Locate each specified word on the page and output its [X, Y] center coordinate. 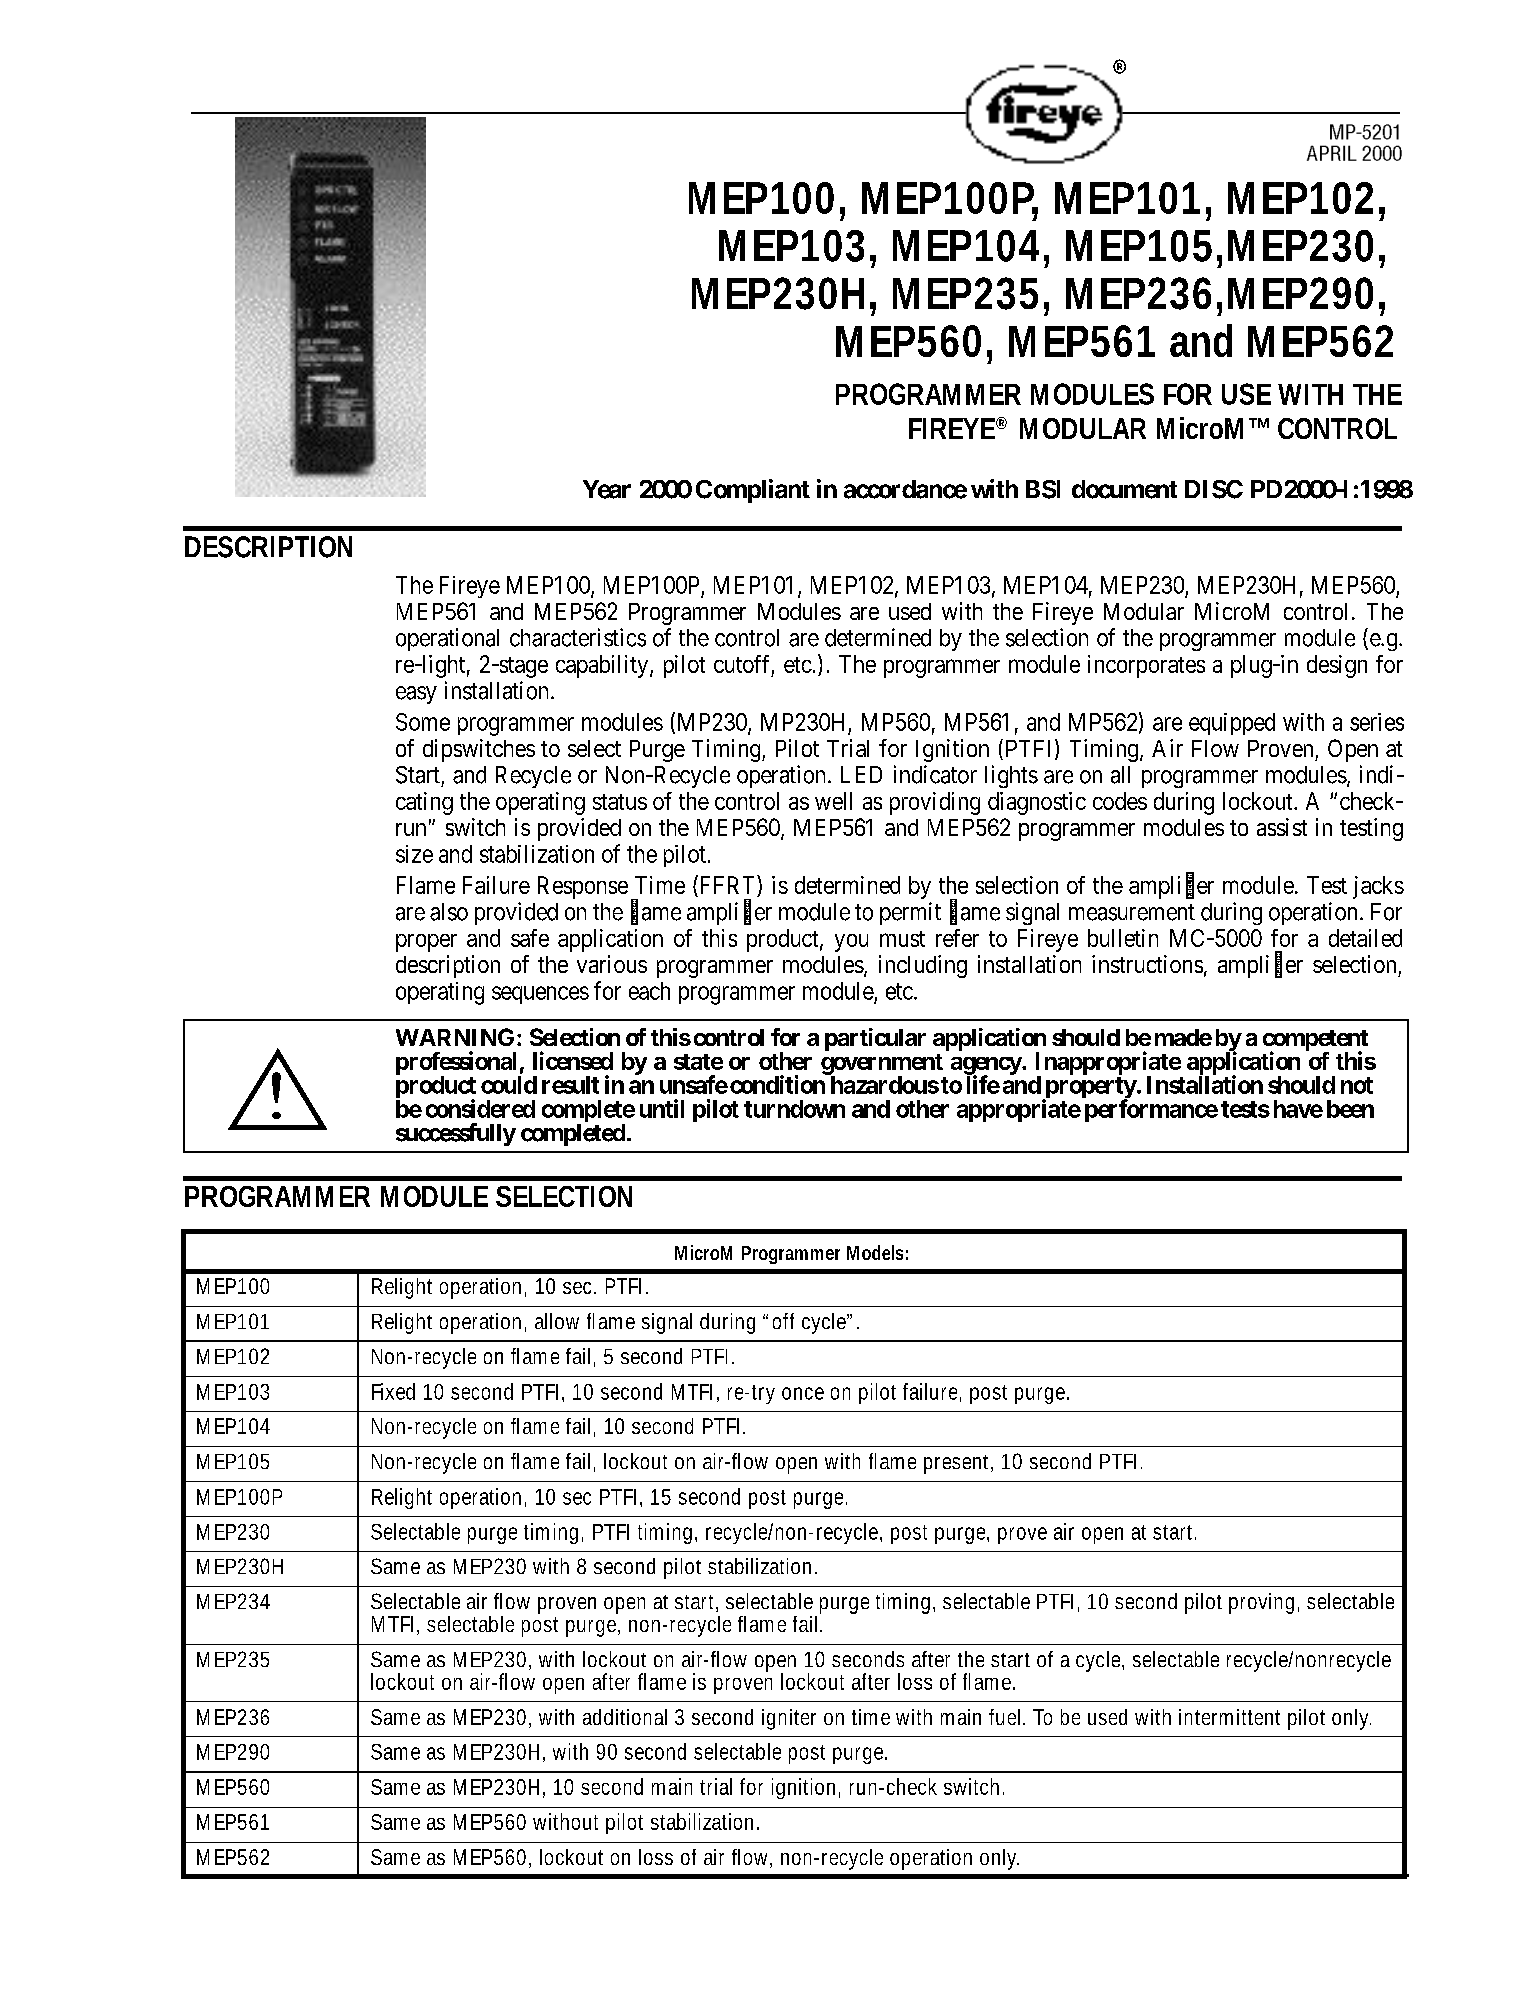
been [1350, 1109]
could [509, 1085]
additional [625, 1717]
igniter [789, 1719]
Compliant [753, 491]
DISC [1214, 489]
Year [607, 489]
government [882, 1065]
